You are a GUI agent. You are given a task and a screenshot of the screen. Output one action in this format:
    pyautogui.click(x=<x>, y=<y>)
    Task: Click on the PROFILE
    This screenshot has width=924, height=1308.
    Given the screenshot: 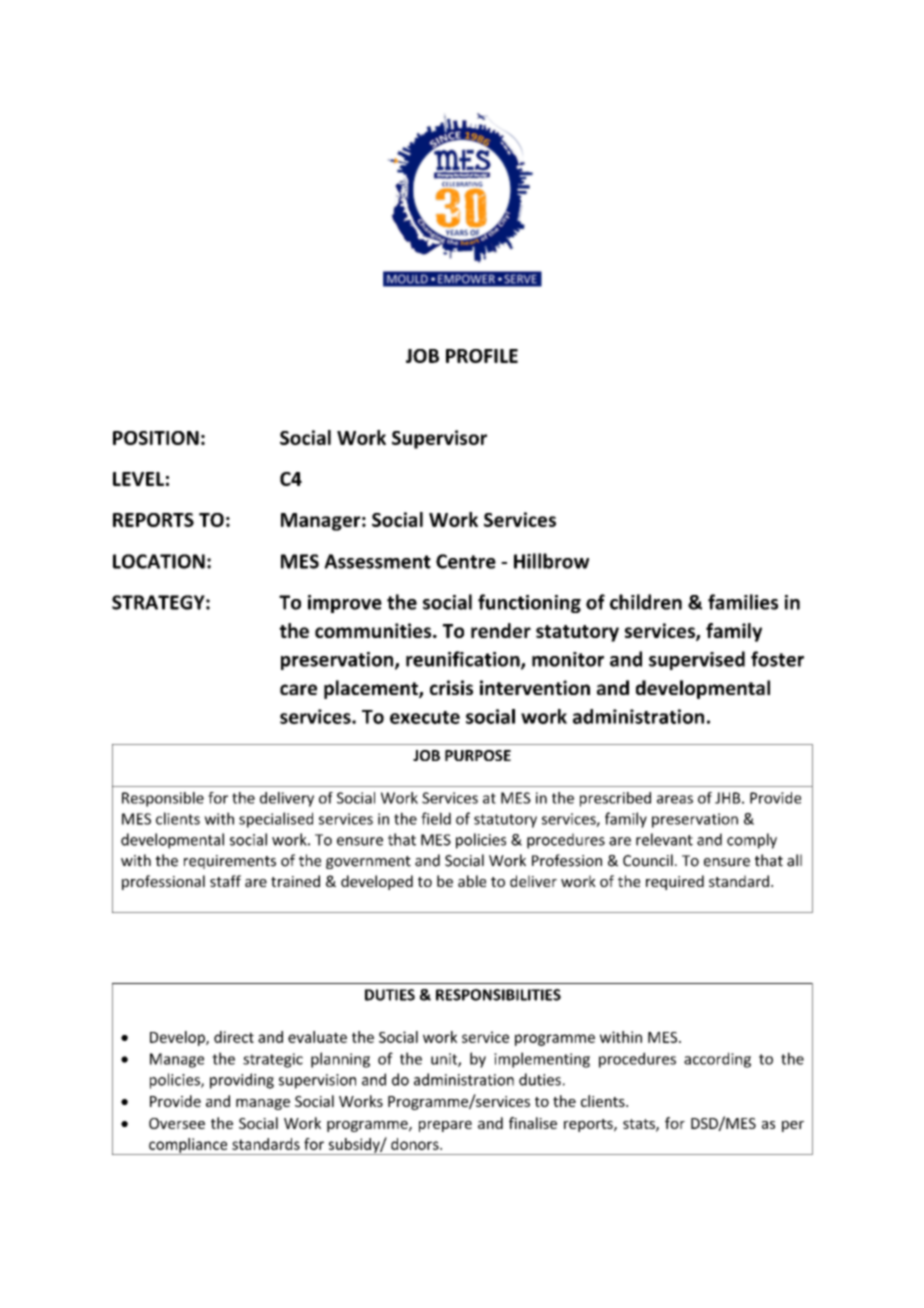 What is the action you would take?
    pyautogui.click(x=482, y=356)
